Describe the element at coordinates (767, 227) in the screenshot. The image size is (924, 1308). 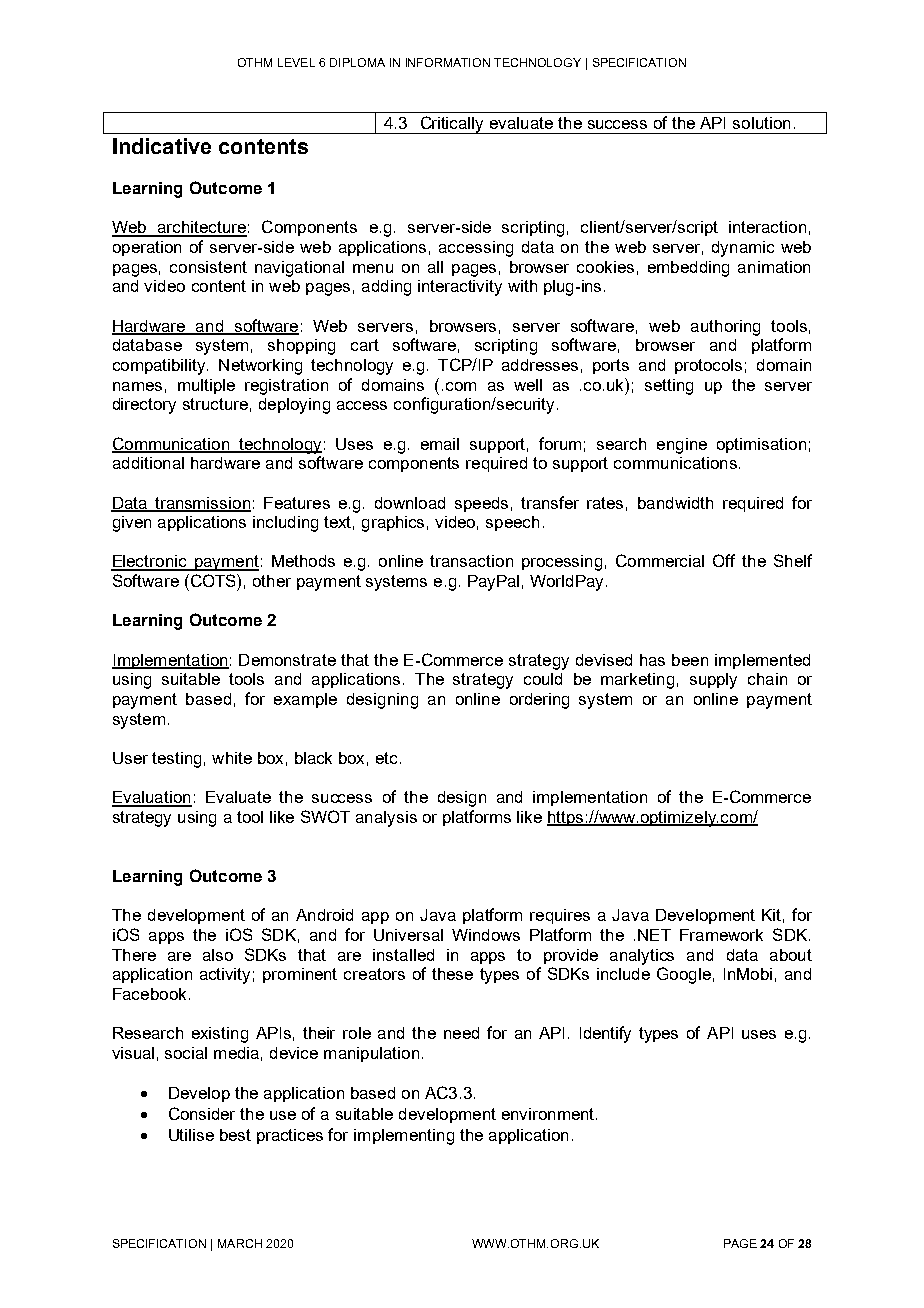
I see `interaction` at that location.
